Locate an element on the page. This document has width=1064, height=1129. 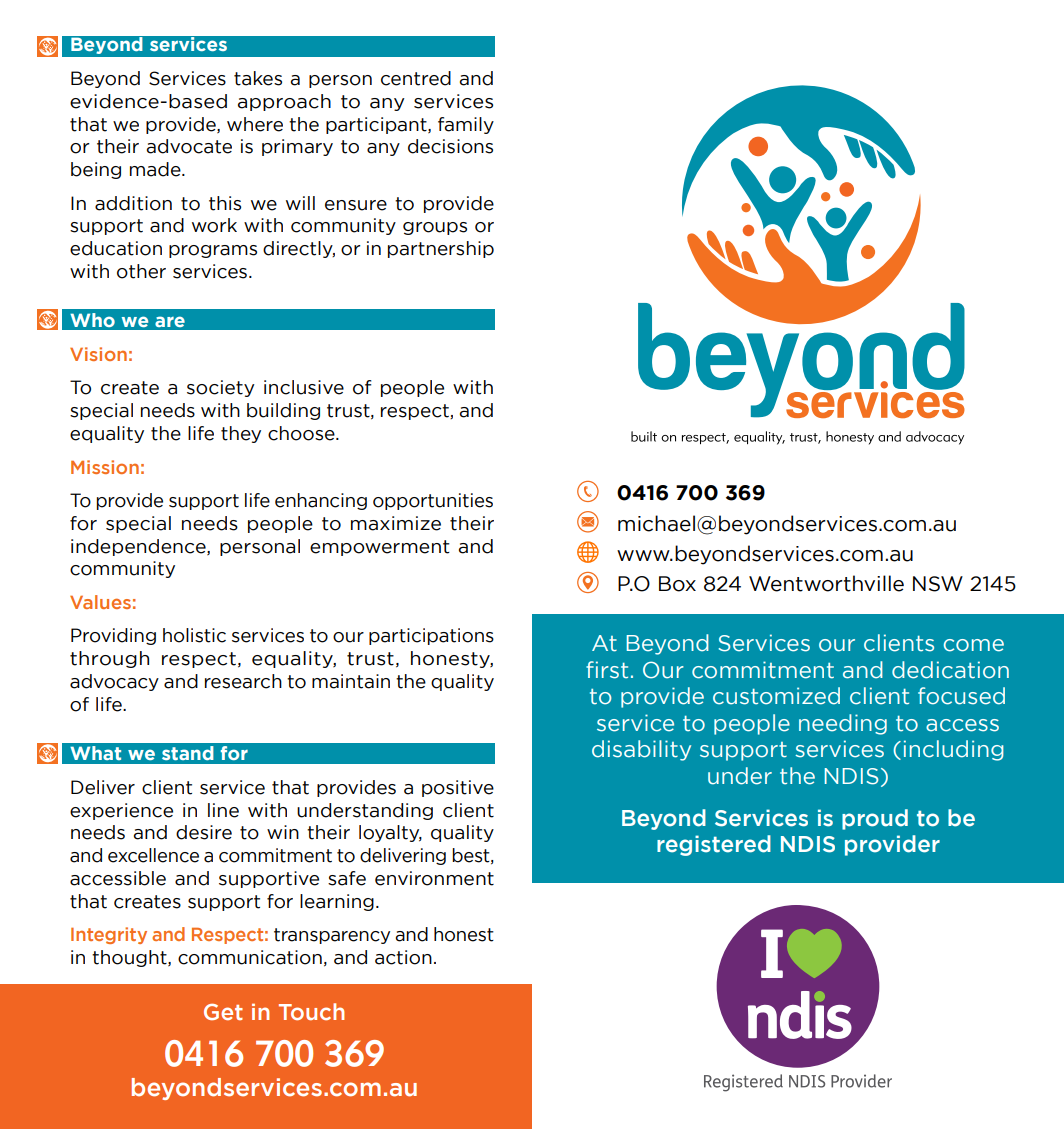
family is located at coordinates (466, 125).
